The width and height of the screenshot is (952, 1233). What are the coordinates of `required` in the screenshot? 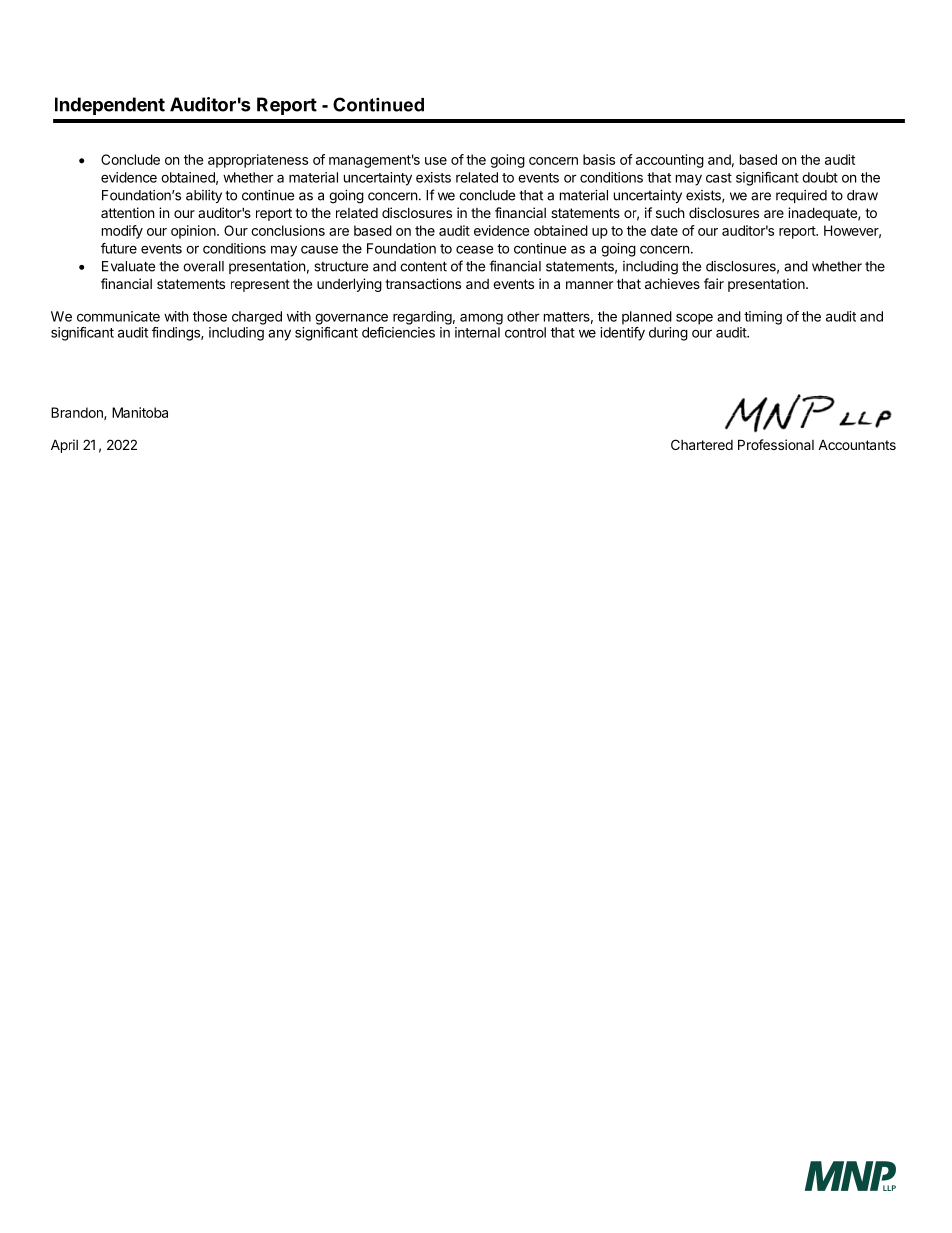 It's located at (801, 196).
